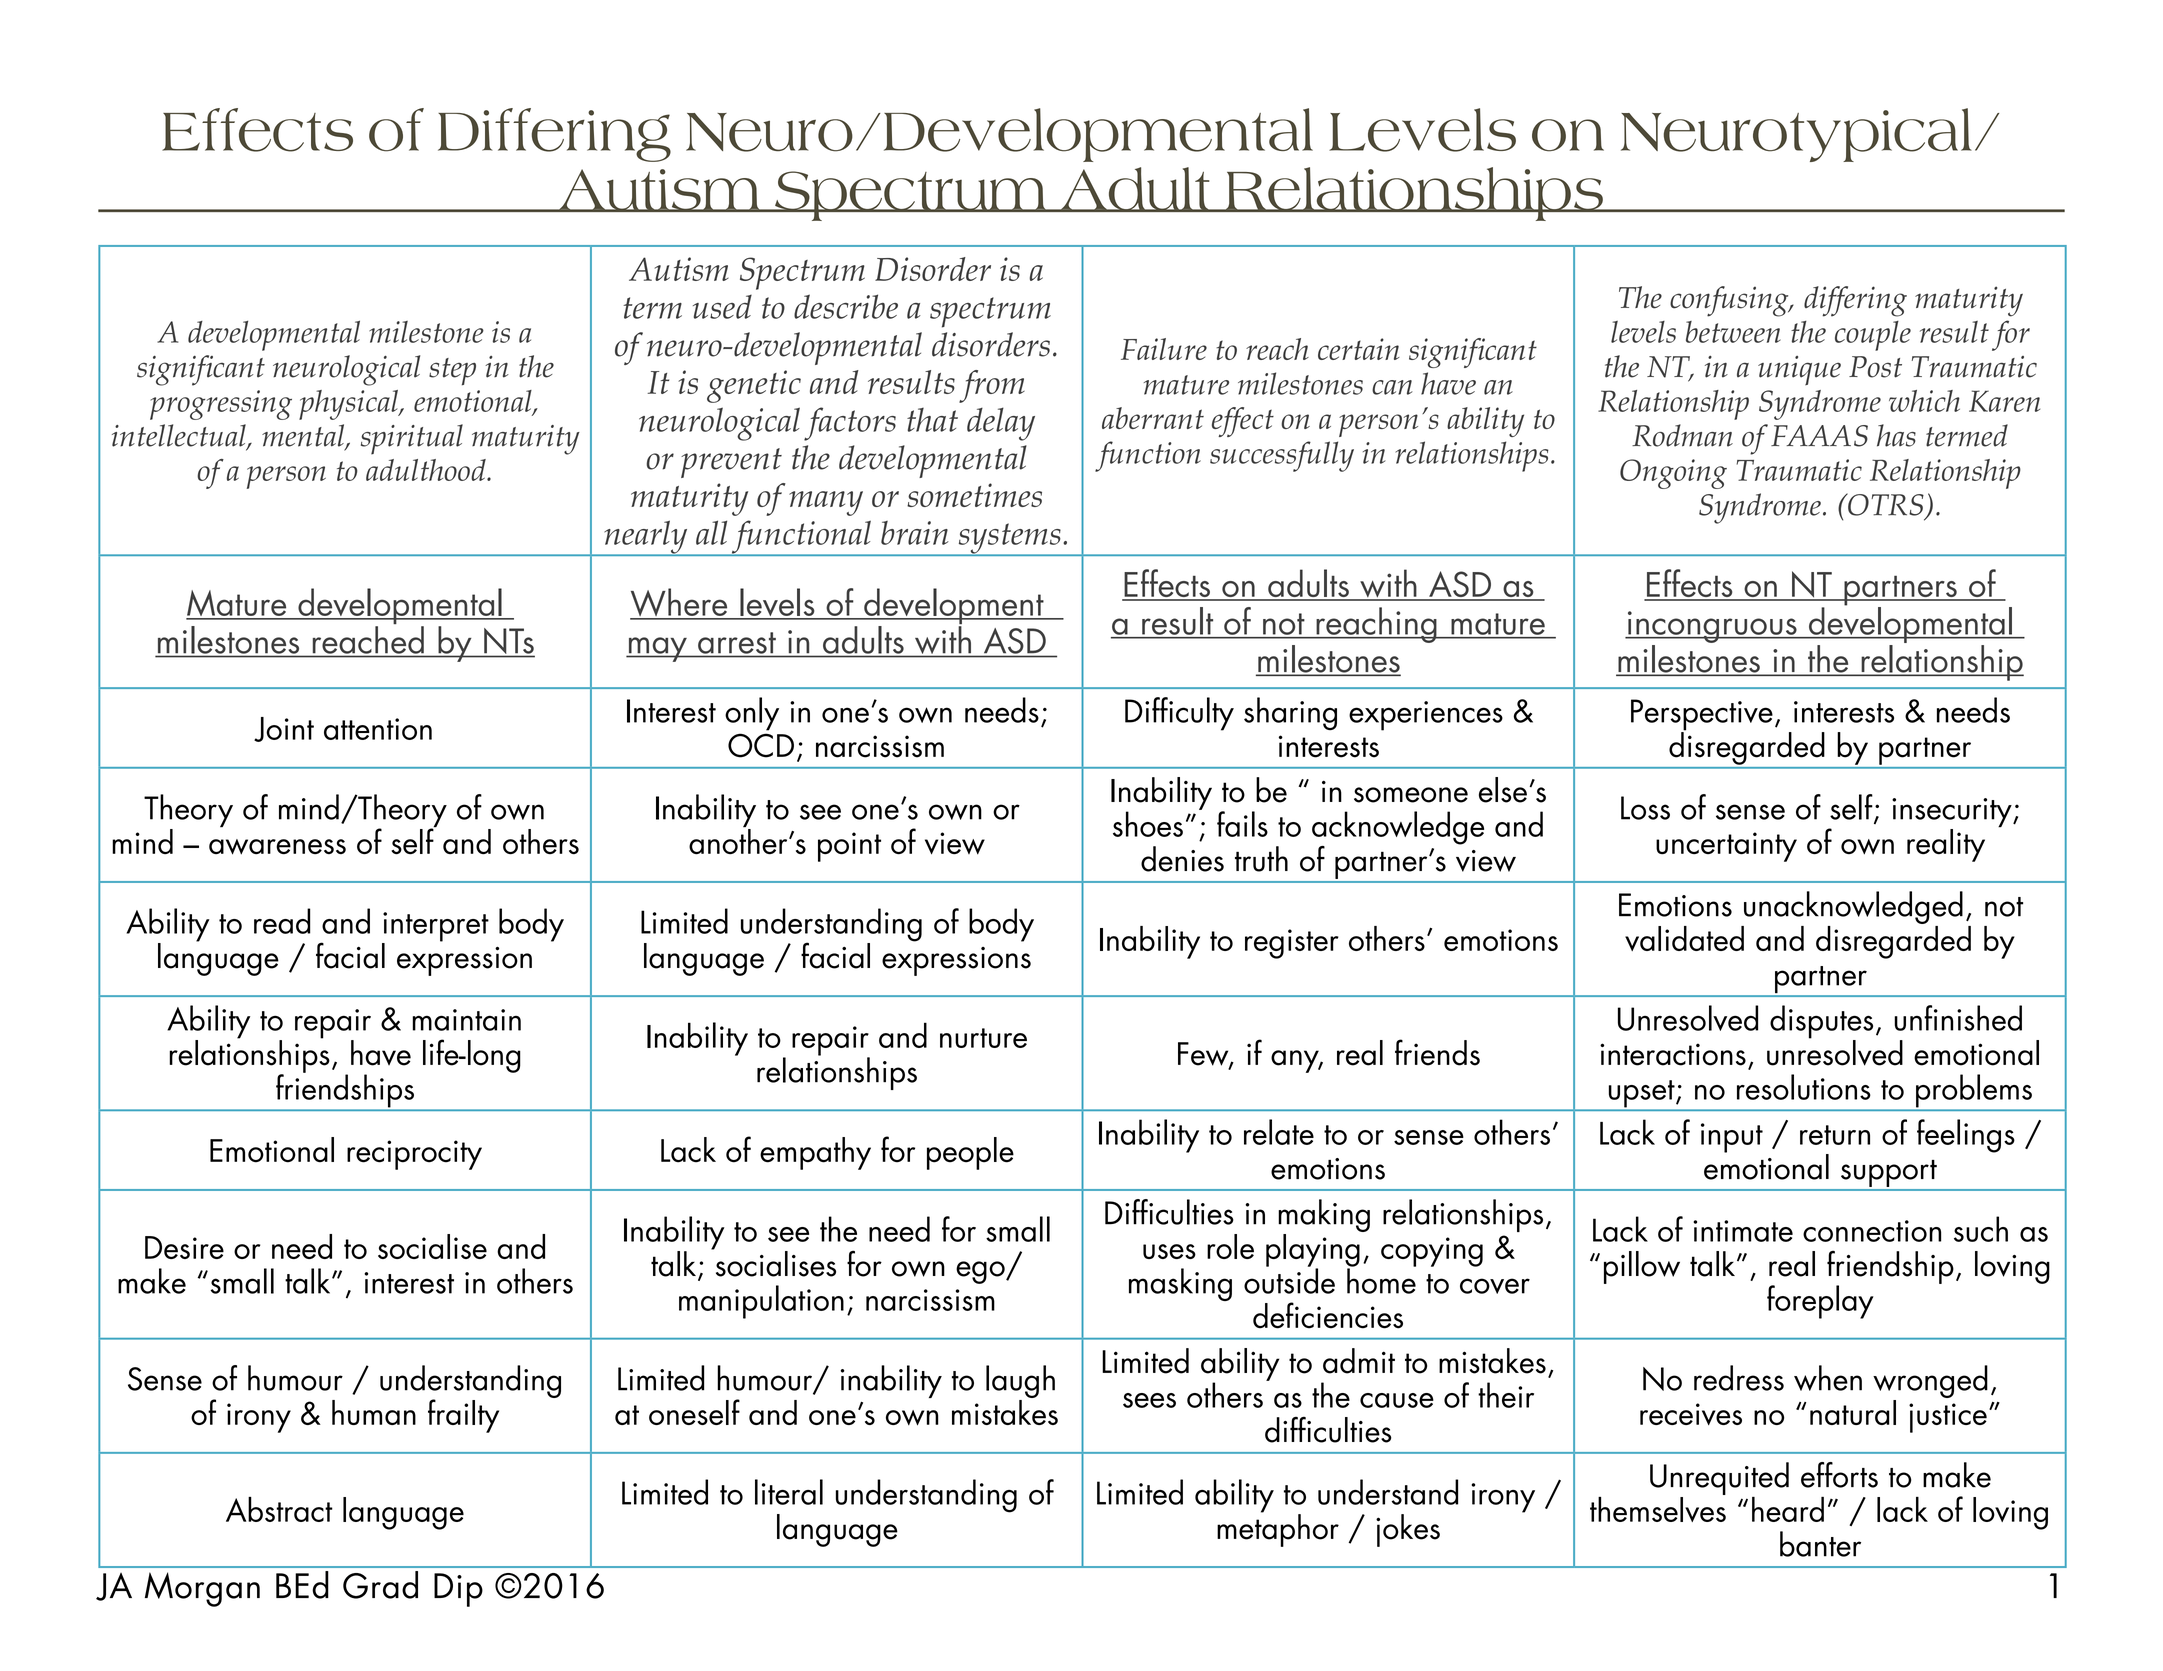 The image size is (2163, 1671). What do you see at coordinates (1164, 349) in the document?
I see `Failure` at bounding box center [1164, 349].
